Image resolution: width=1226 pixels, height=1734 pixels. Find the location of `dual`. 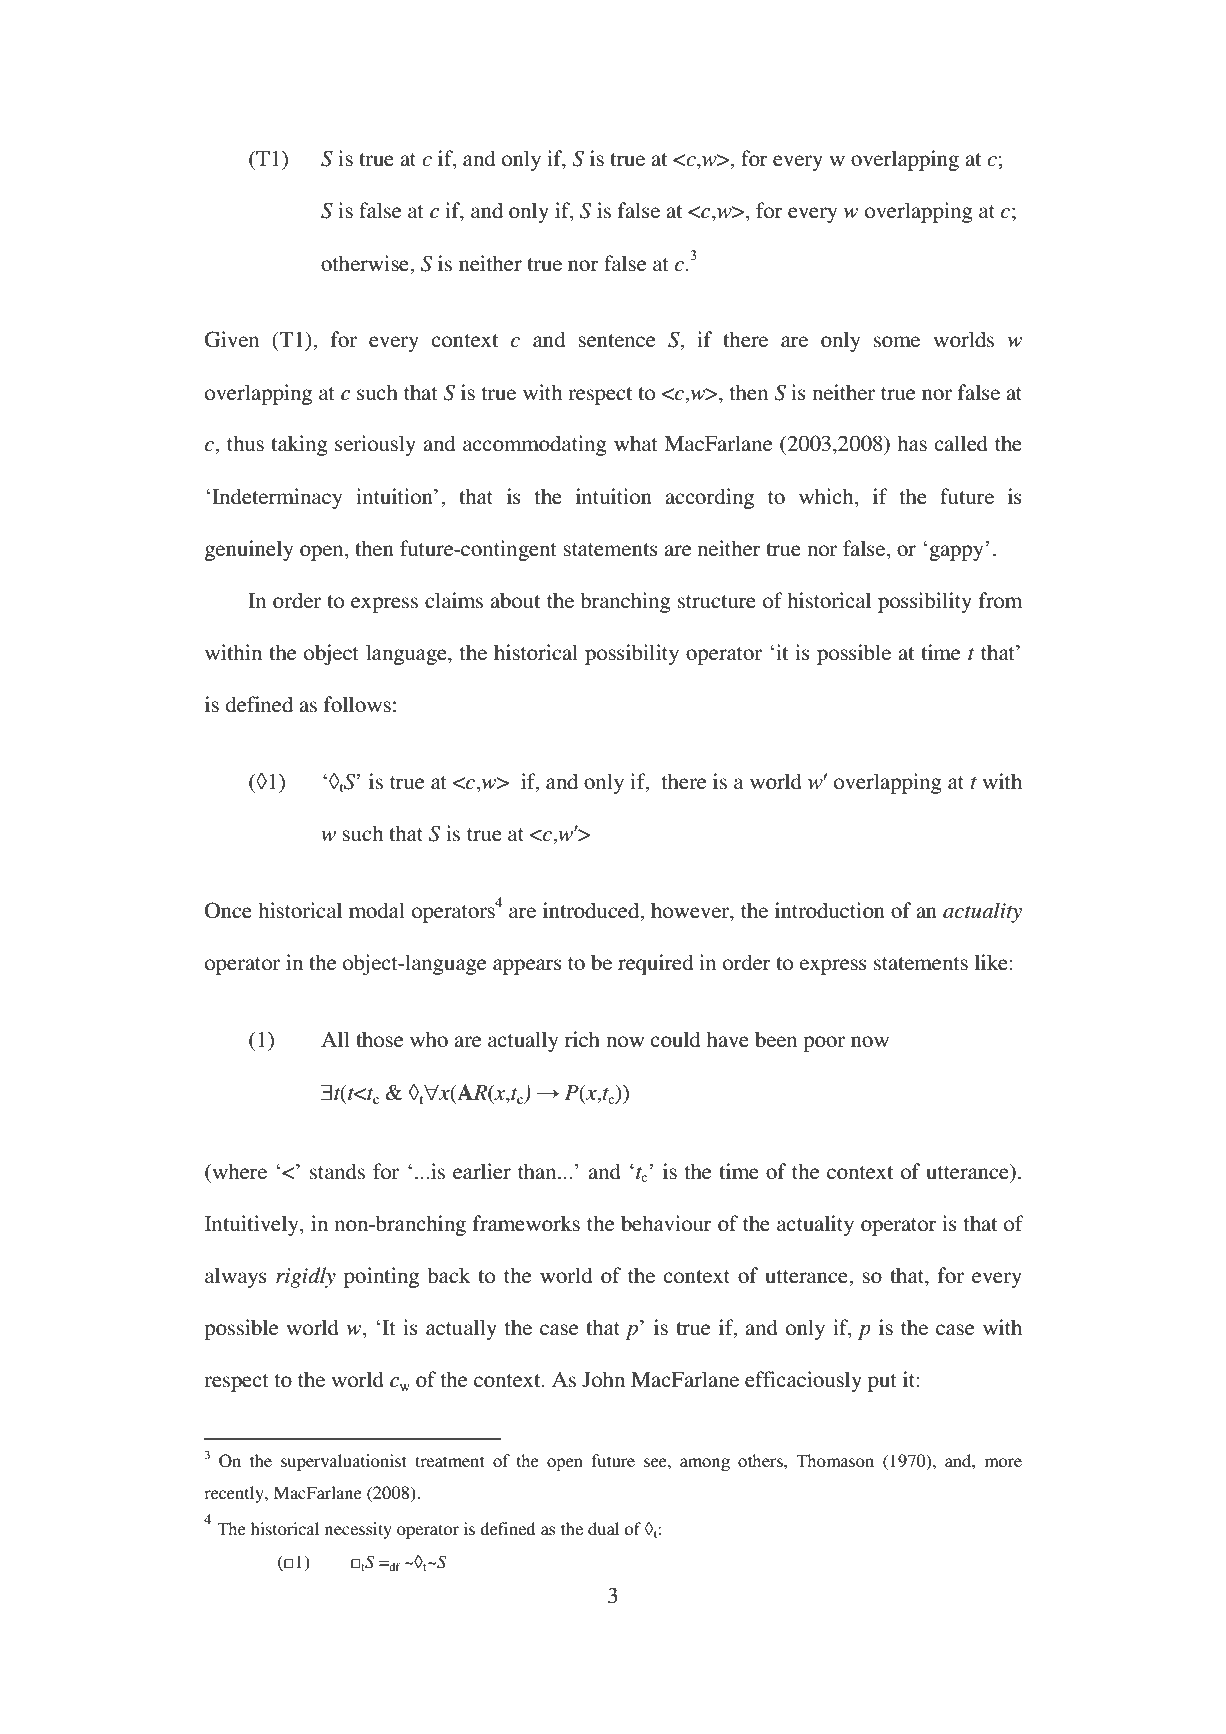

dual is located at coordinates (603, 1528).
